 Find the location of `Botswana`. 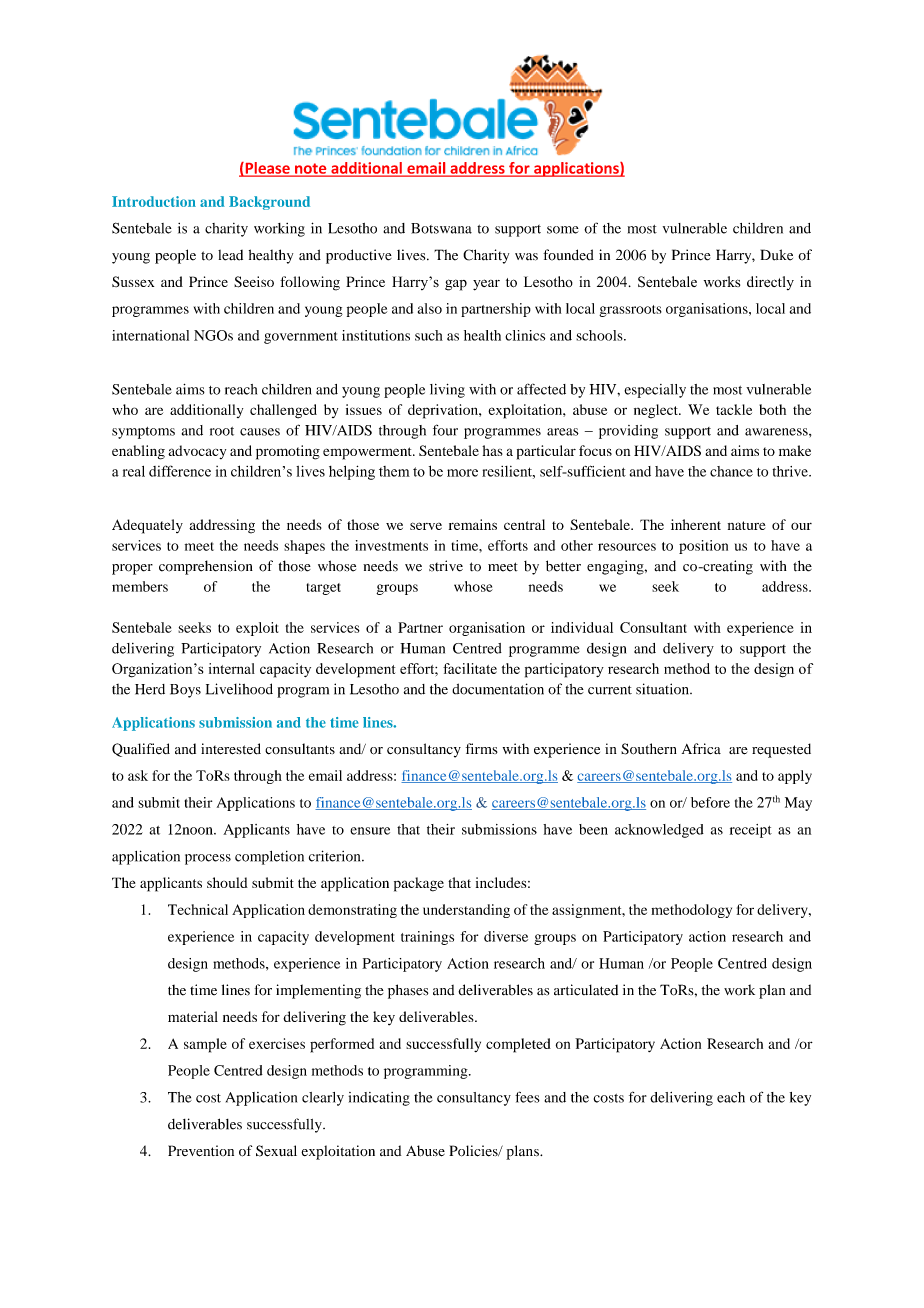

Botswana is located at coordinates (441, 228).
